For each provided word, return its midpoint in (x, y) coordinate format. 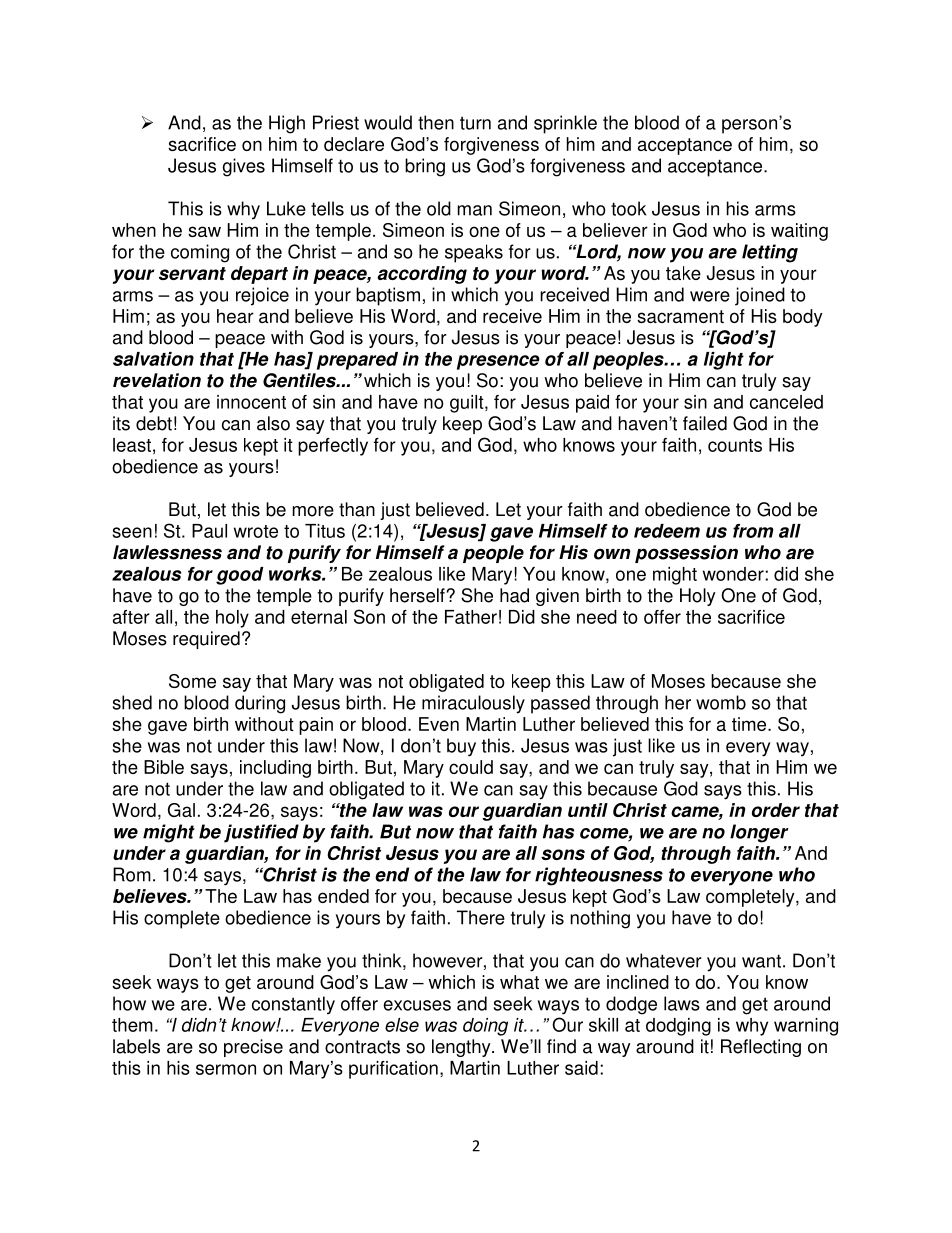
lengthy (462, 1048)
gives (244, 167)
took (628, 208)
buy (461, 747)
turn (475, 123)
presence (498, 362)
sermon (226, 1069)
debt (154, 423)
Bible (164, 767)
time (750, 724)
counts (735, 445)
